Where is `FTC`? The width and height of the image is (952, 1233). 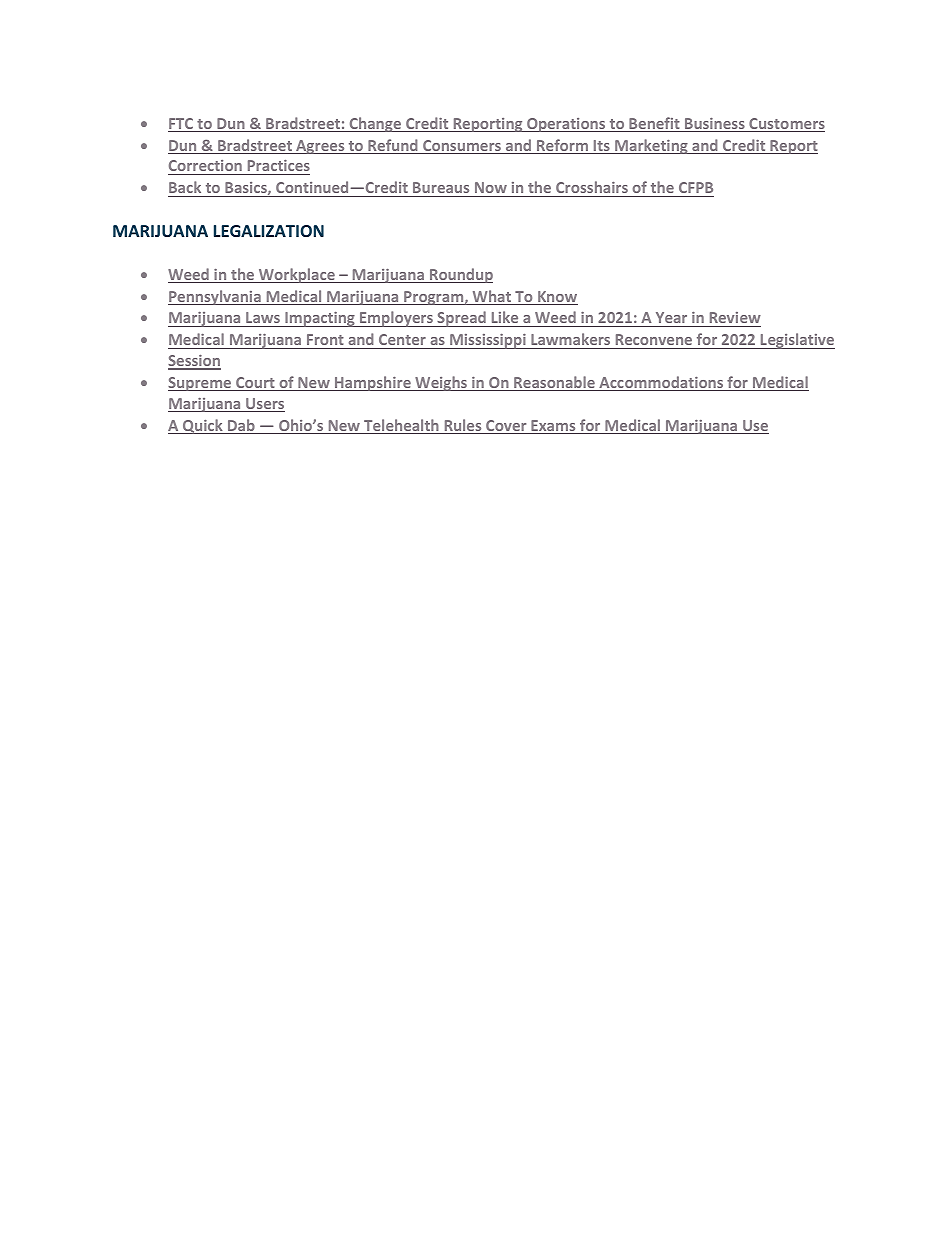 FTC is located at coordinates (182, 125).
